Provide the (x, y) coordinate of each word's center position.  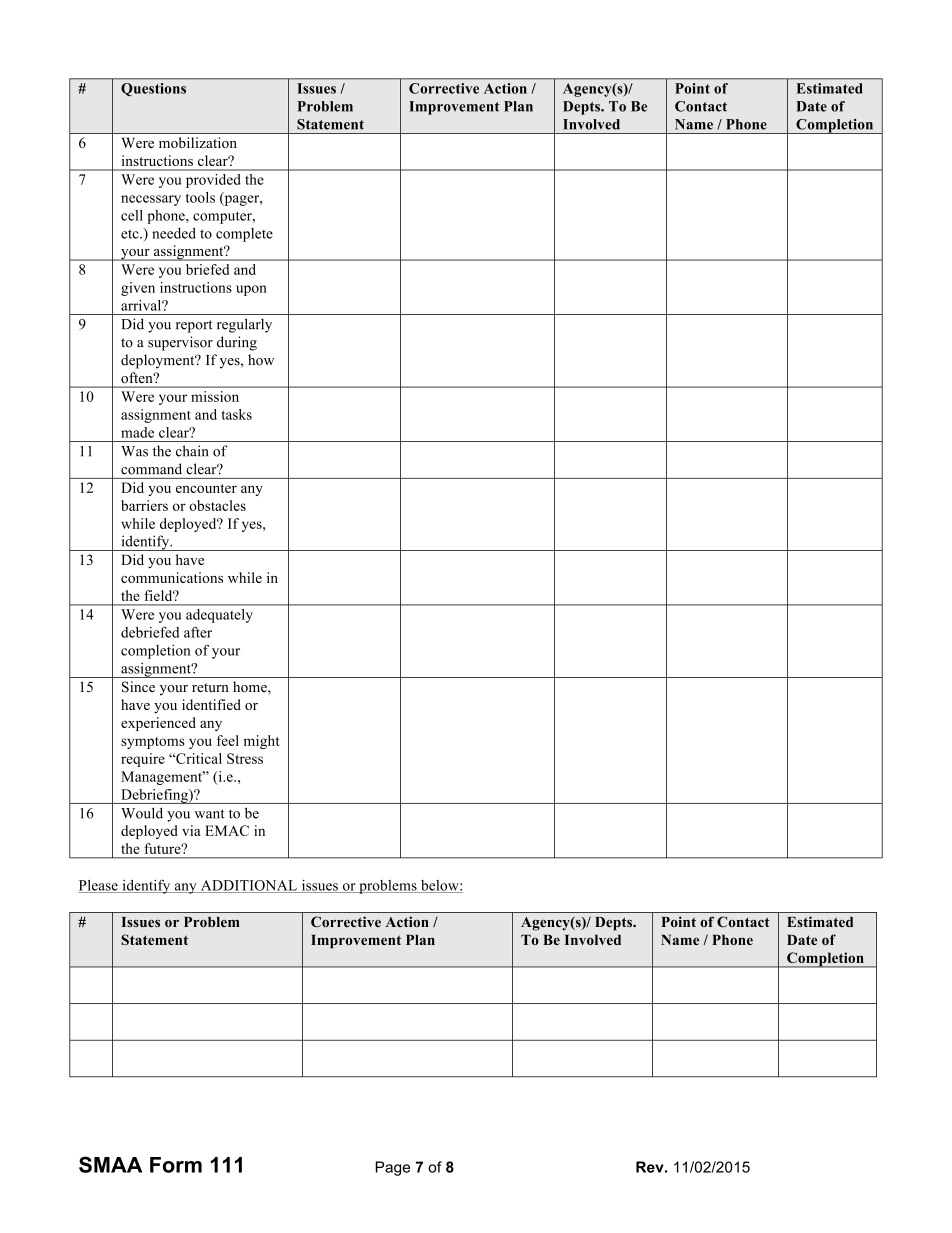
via (191, 830)
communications (172, 577)
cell (132, 215)
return (210, 687)
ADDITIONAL (248, 886)
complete (244, 235)
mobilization (198, 142)
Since (138, 687)
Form (176, 1165)
